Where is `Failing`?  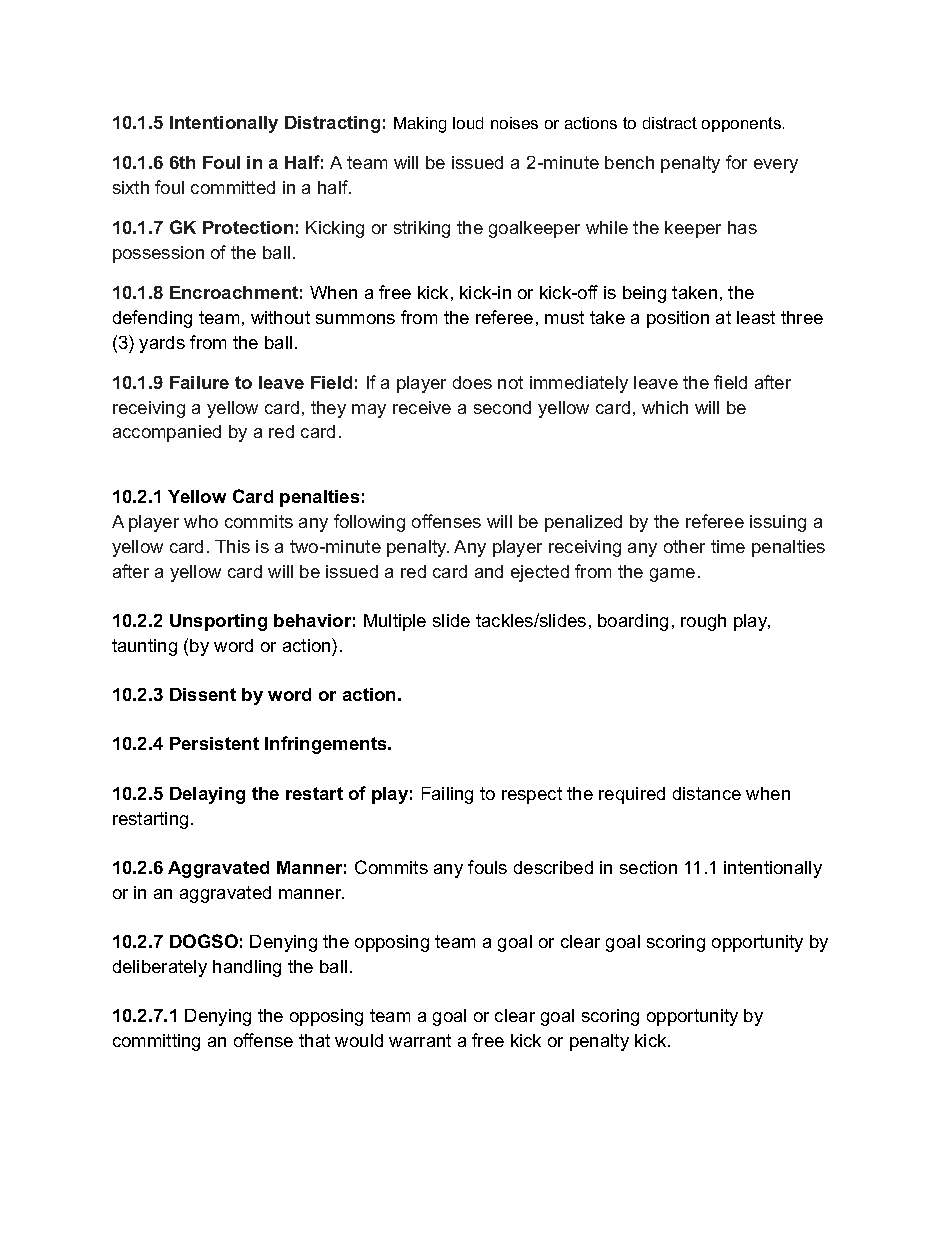
Failing is located at coordinates (447, 795).
